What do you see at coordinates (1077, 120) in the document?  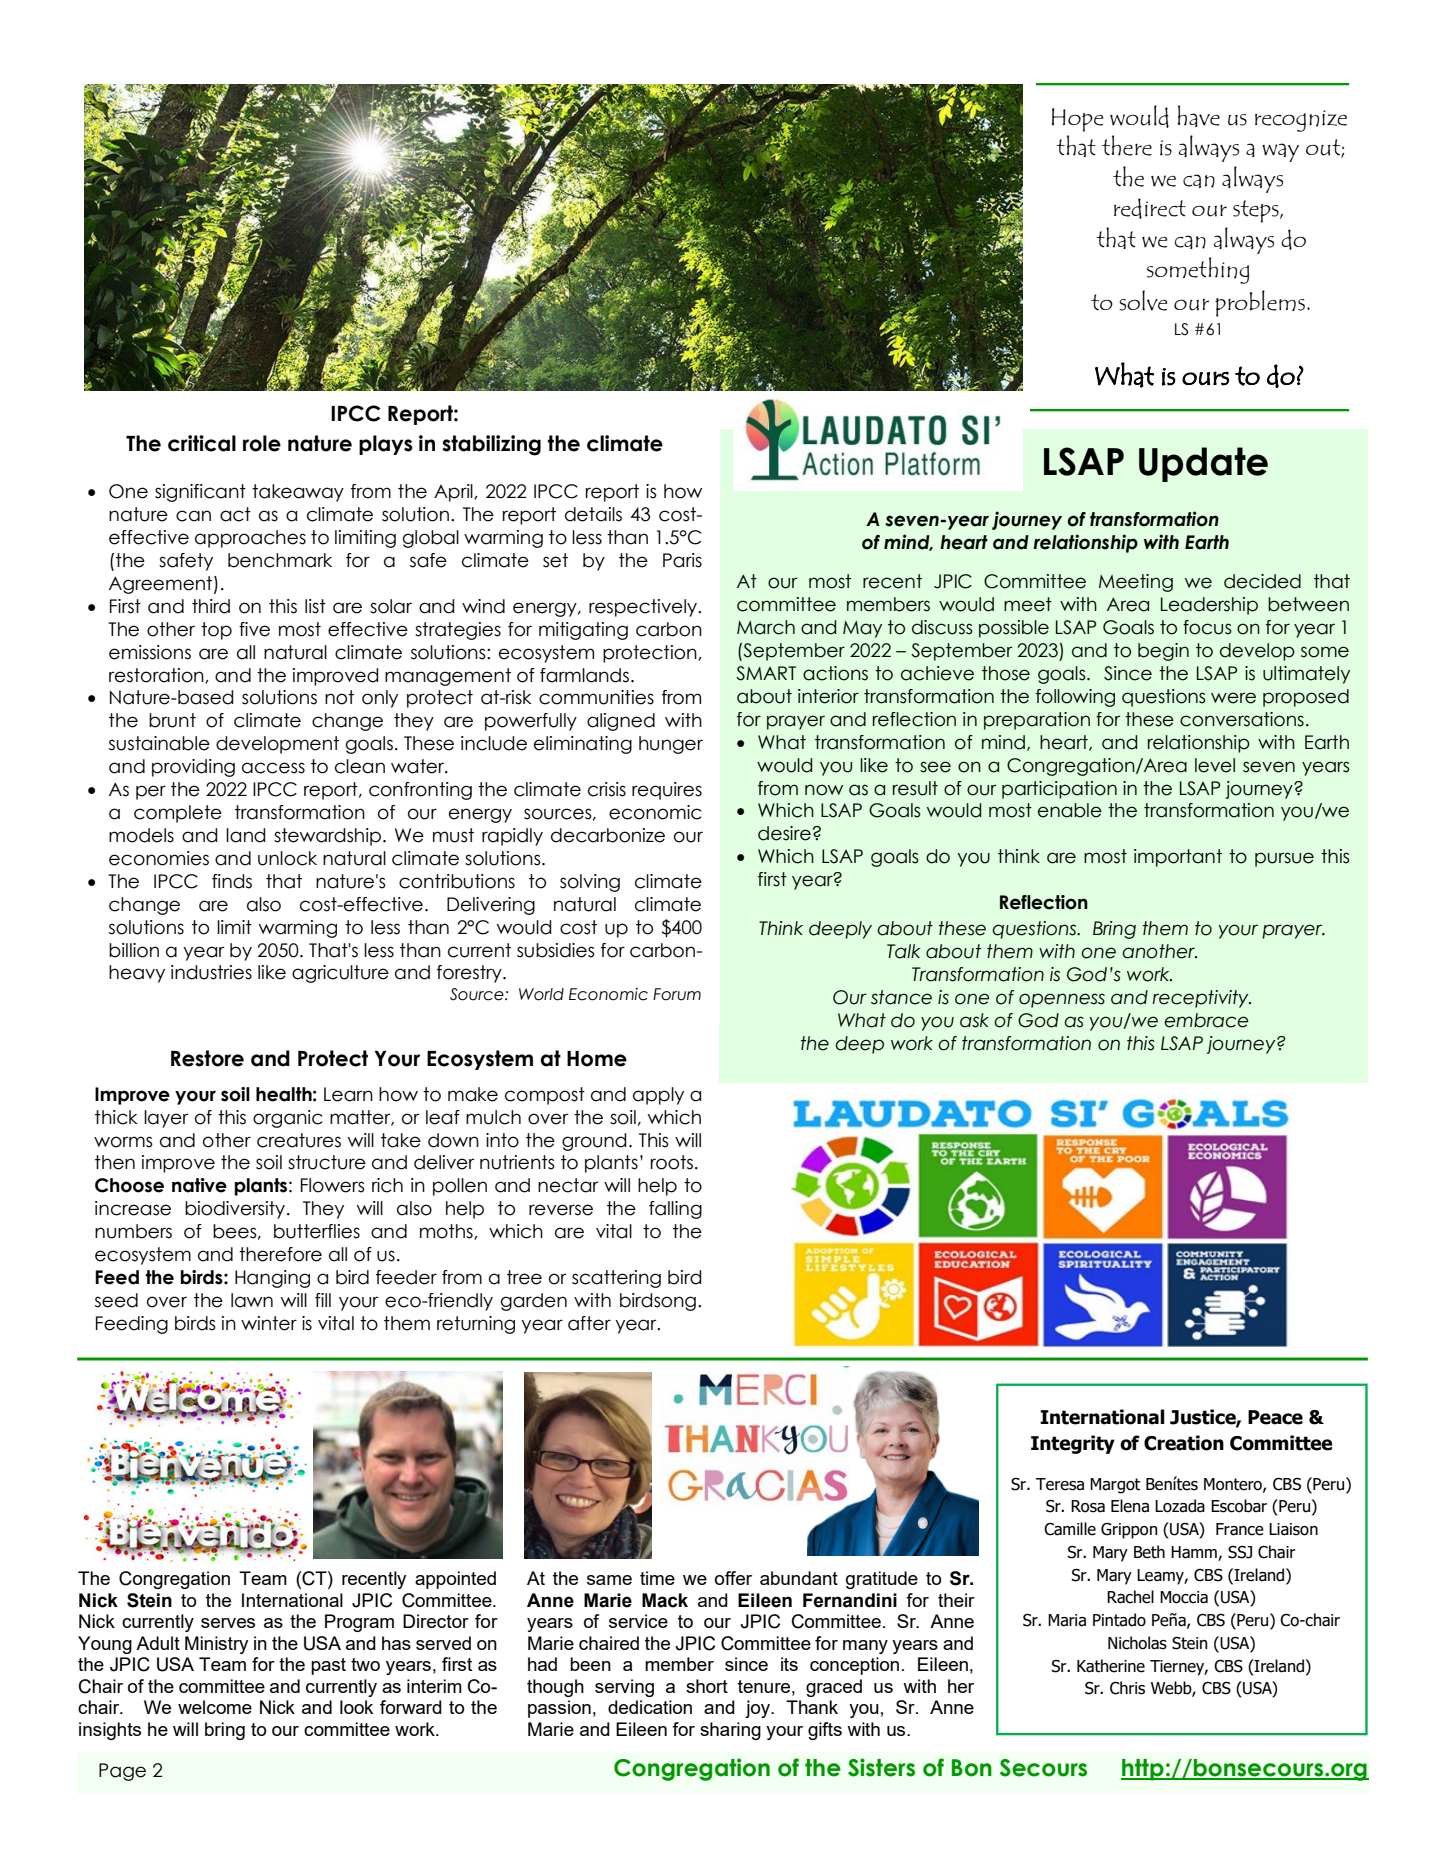 I see `Hope` at bounding box center [1077, 120].
